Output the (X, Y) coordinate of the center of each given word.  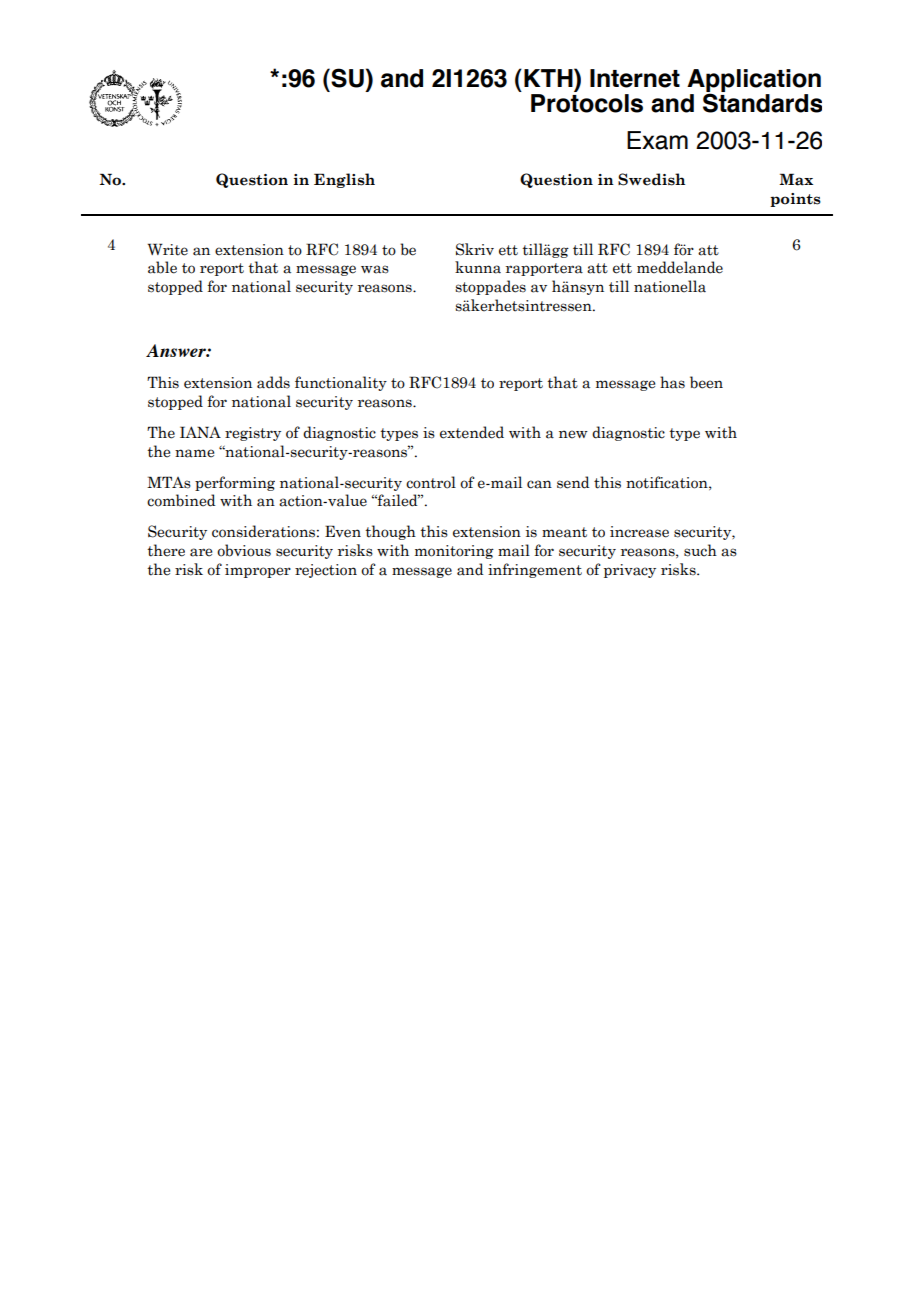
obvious (244, 550)
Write (168, 249)
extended (472, 432)
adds (273, 382)
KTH (549, 77)
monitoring (454, 552)
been (706, 382)
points (795, 200)
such (700, 550)
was (375, 269)
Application (754, 82)
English (344, 180)
